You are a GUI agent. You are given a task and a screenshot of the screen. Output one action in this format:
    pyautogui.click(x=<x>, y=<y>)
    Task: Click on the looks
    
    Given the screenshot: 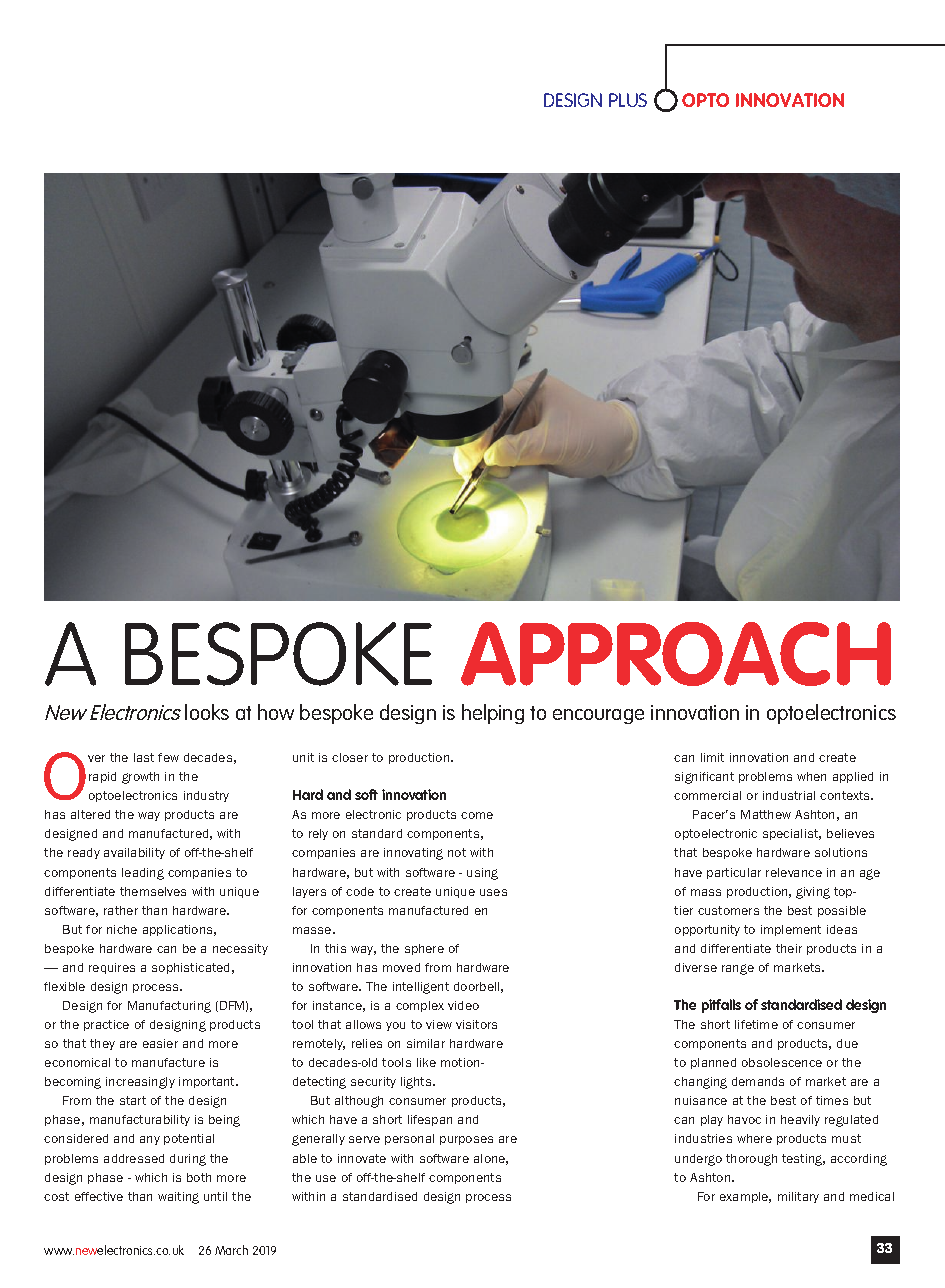 What is the action you would take?
    pyautogui.click(x=207, y=712)
